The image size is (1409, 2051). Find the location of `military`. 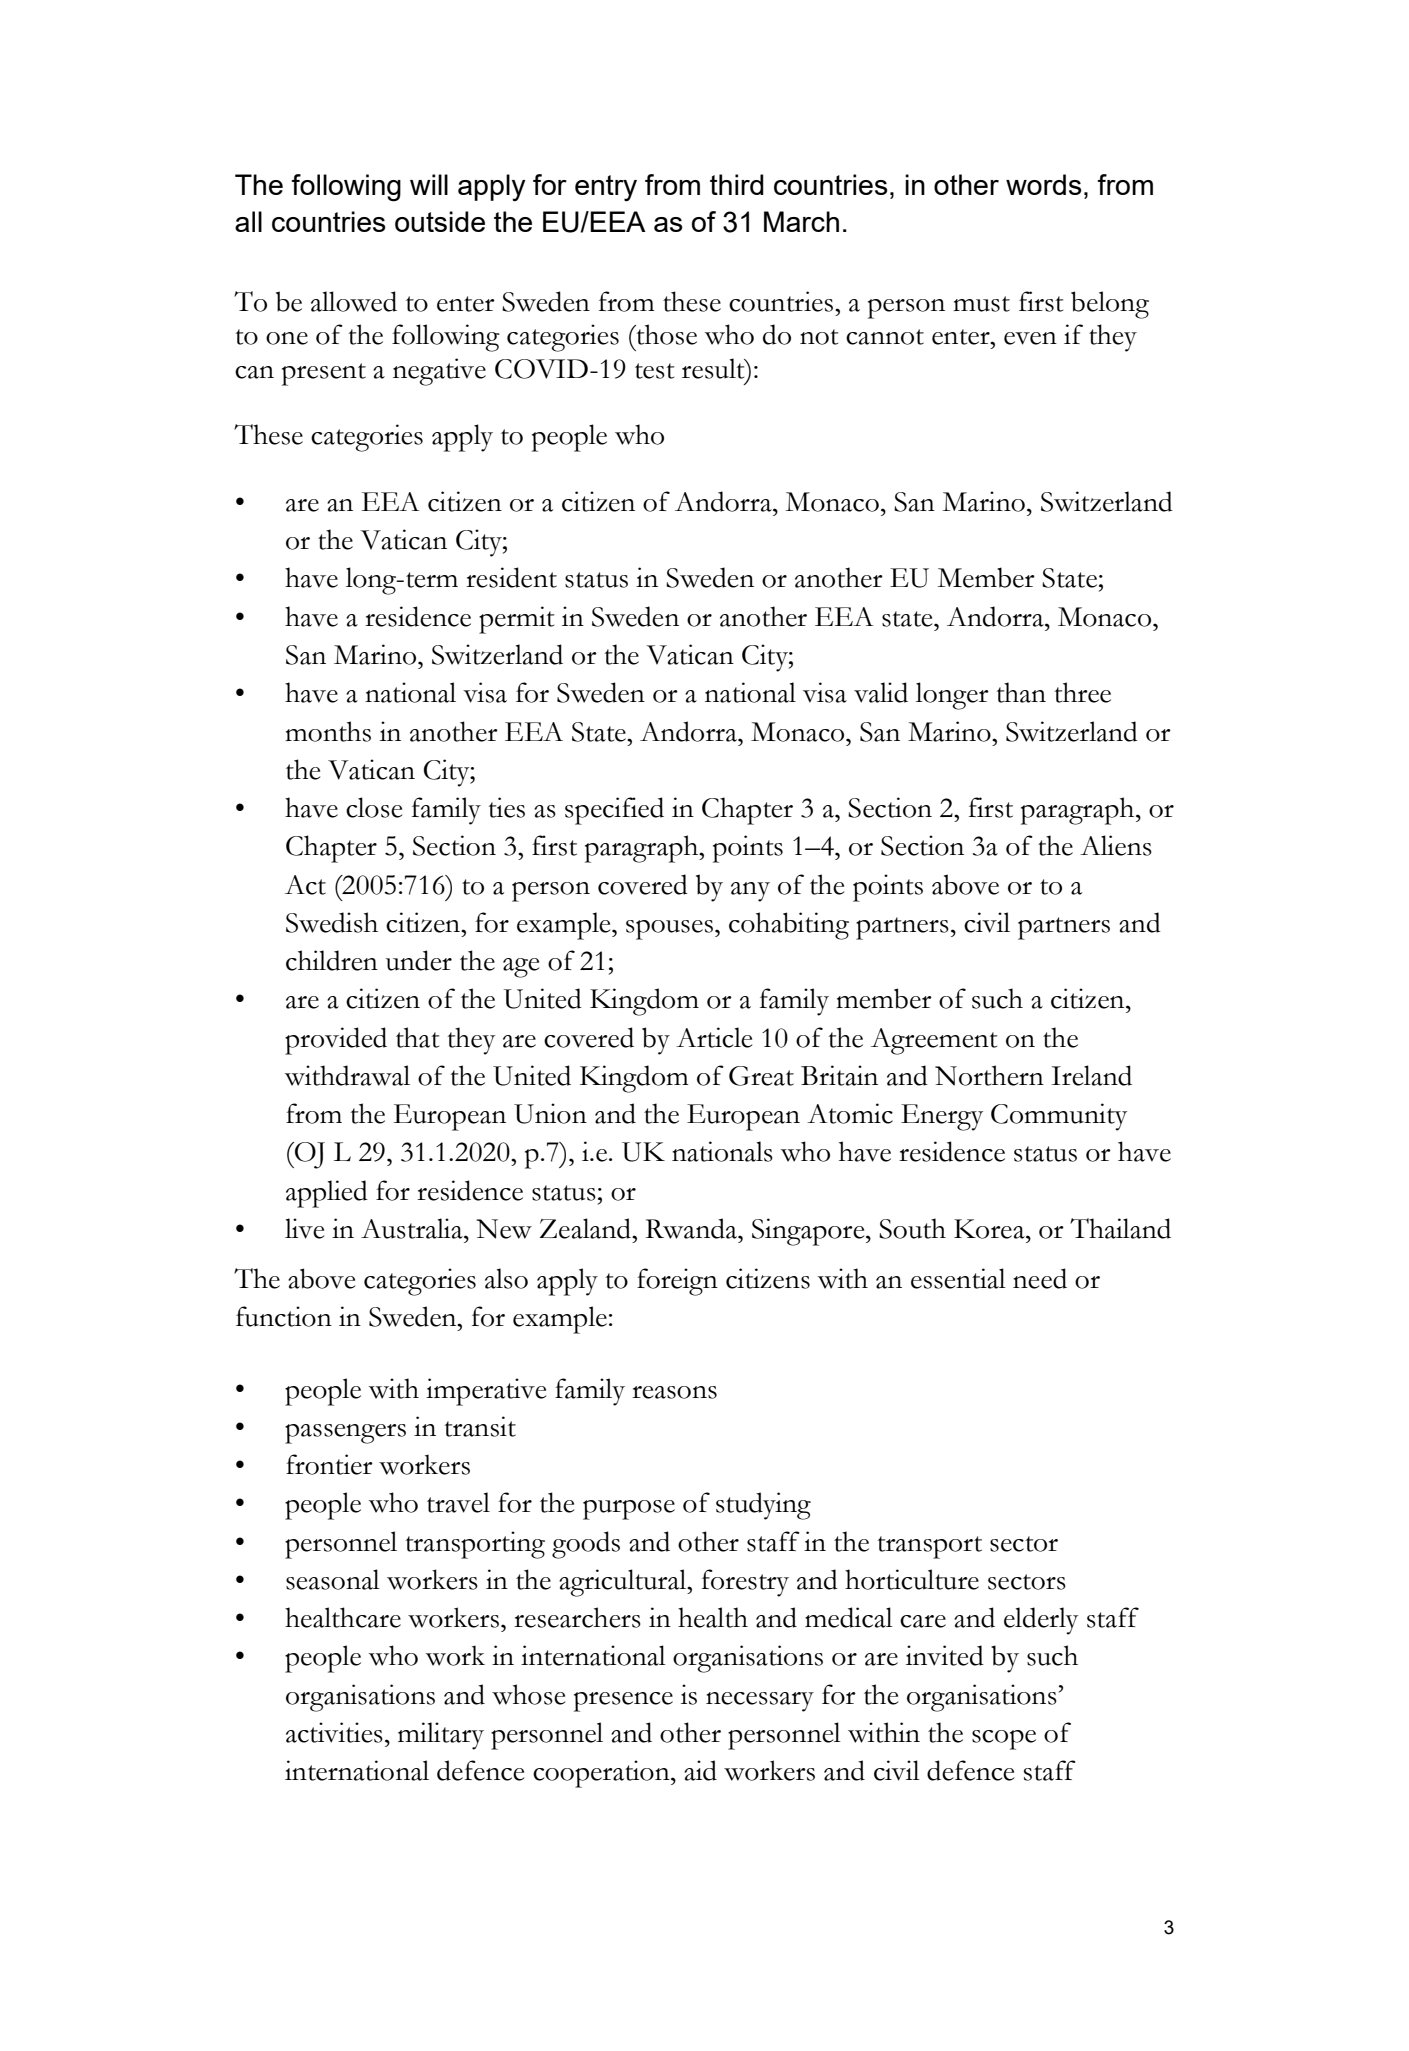

military is located at coordinates (441, 1736).
